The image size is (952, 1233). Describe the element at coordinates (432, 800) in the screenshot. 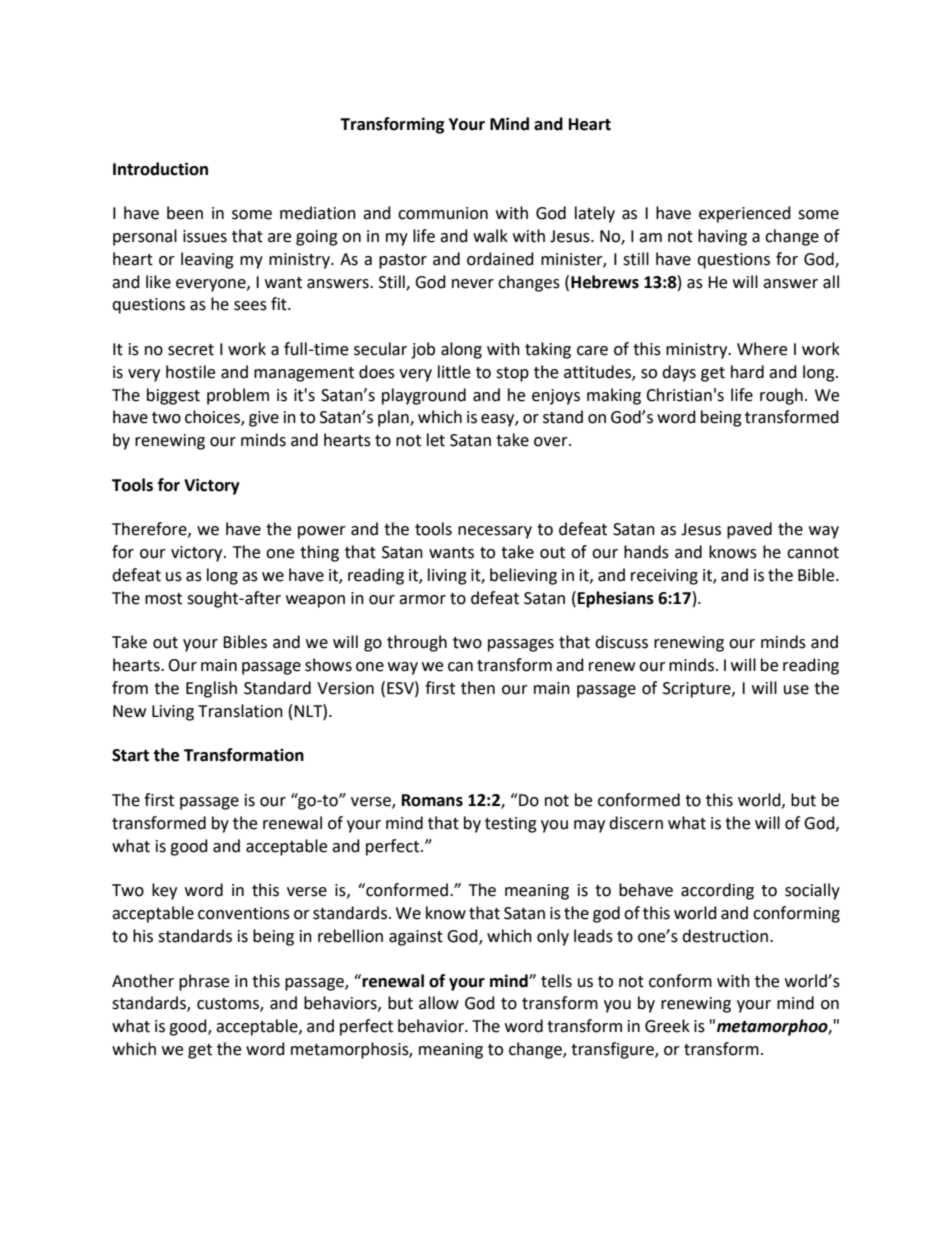

I see `Romans` at that location.
